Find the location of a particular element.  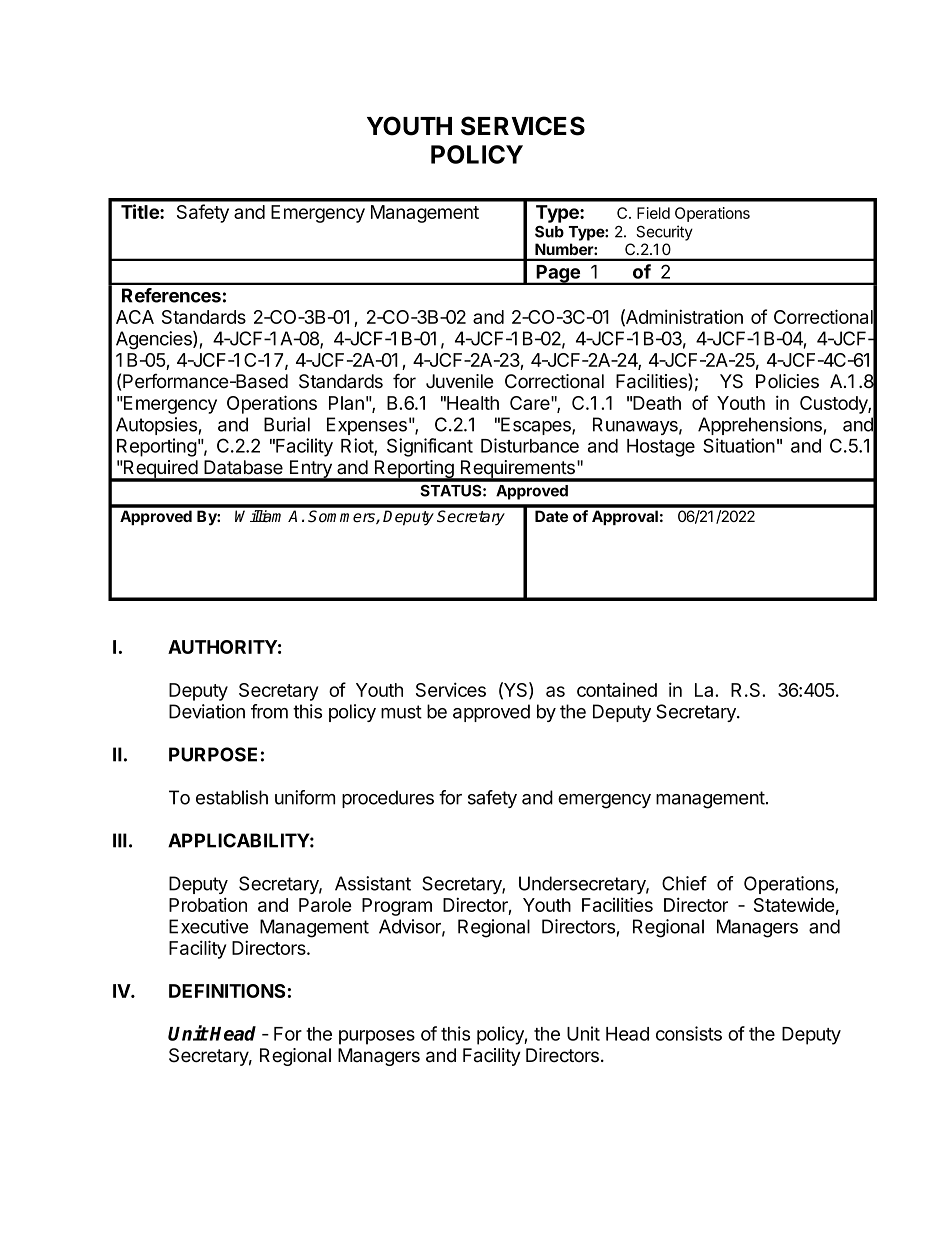

Title is located at coordinates (141, 211).
